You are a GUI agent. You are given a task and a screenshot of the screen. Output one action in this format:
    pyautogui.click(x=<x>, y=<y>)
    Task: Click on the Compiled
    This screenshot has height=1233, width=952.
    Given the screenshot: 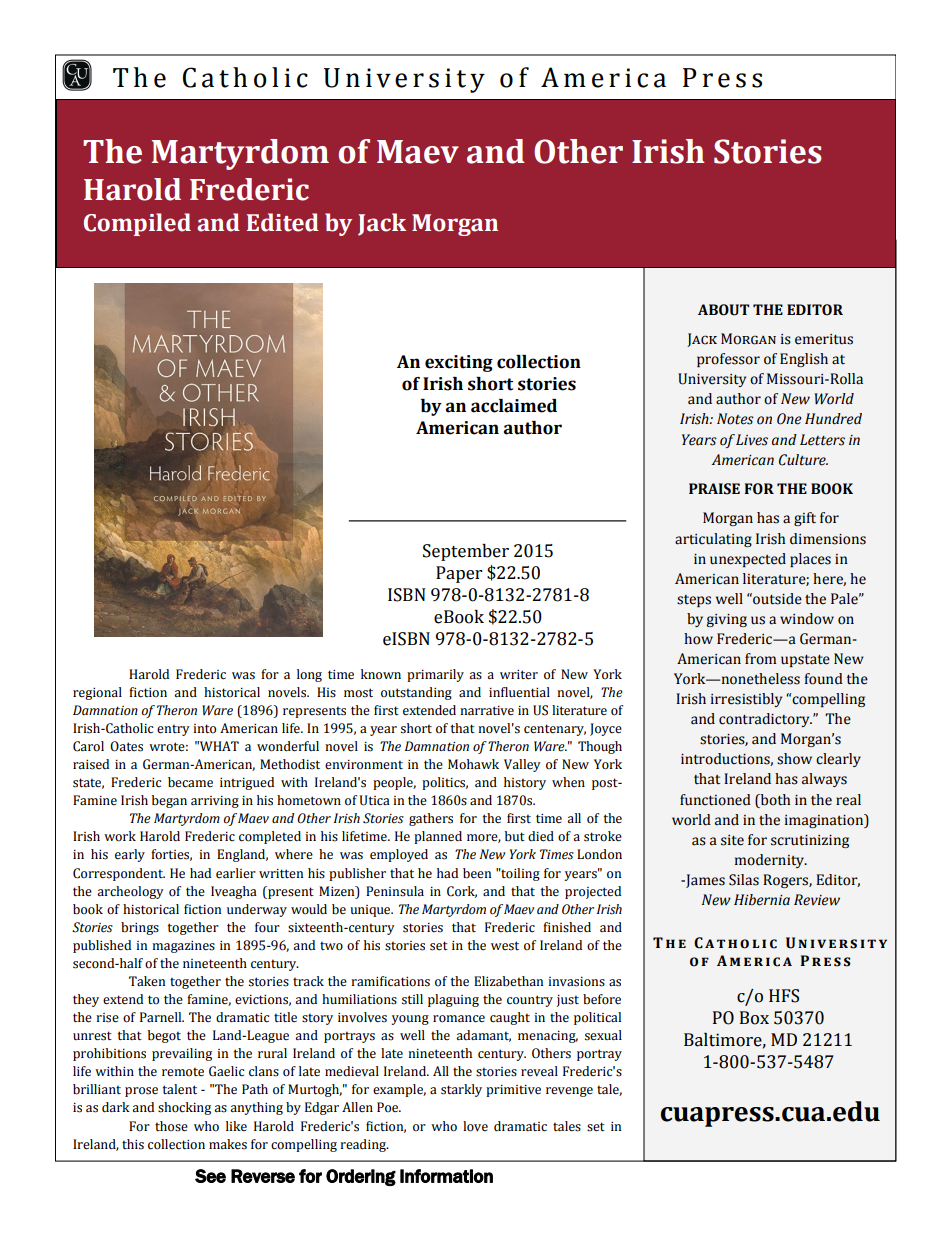 What is the action you would take?
    pyautogui.click(x=137, y=224)
